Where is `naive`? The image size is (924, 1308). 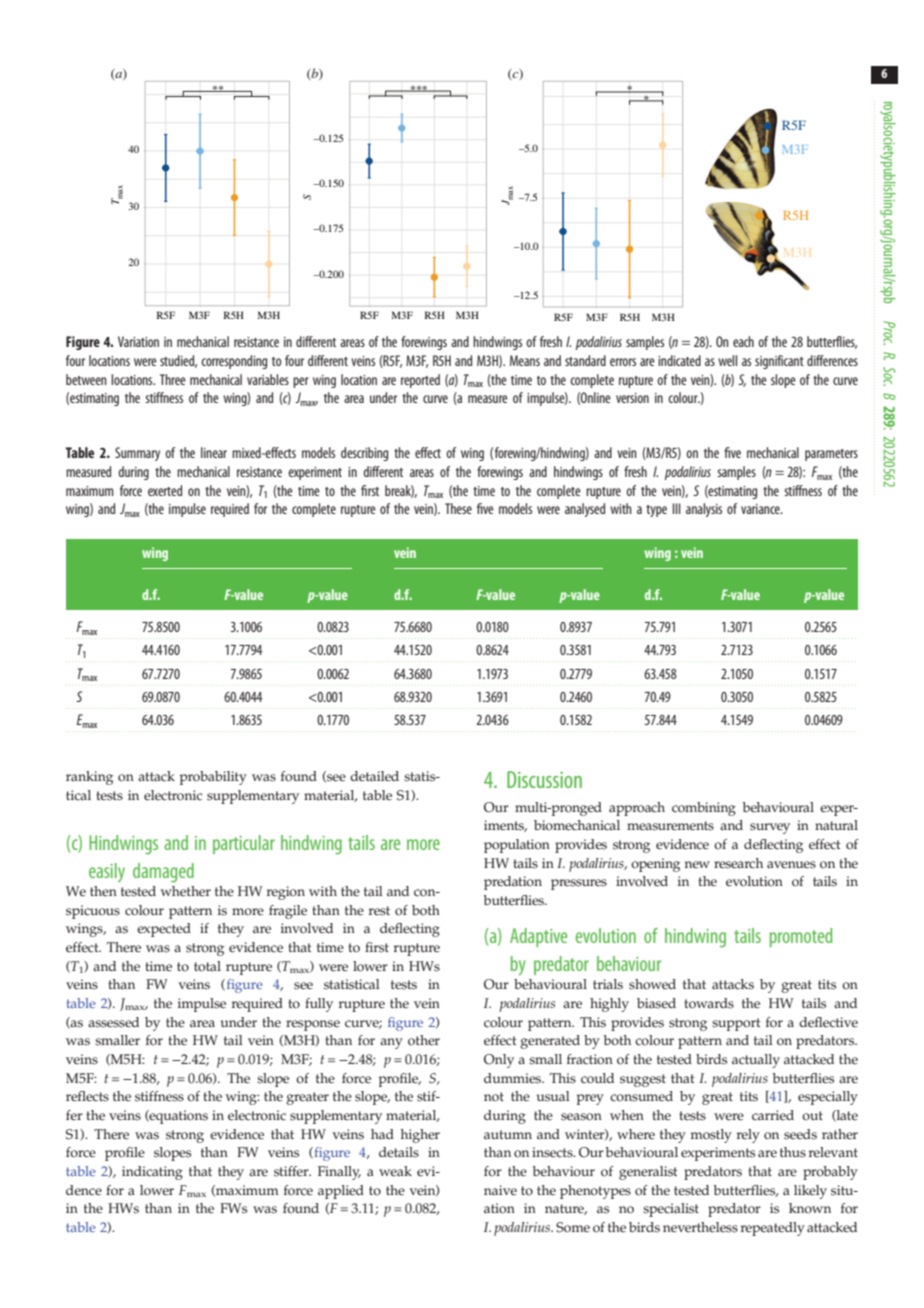 naive is located at coordinates (500, 1190).
